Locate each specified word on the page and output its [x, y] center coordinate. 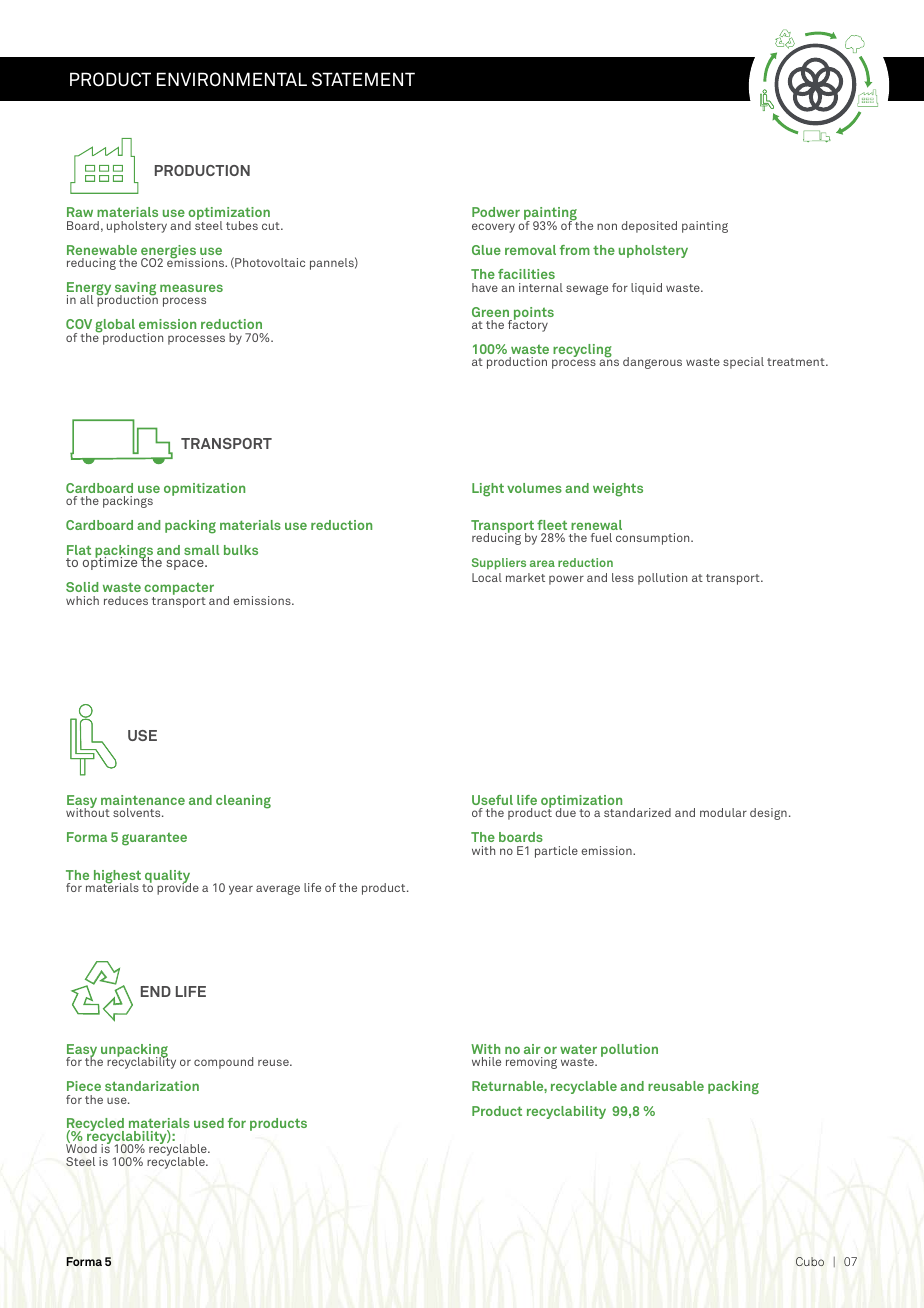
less [623, 577]
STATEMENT [363, 79]
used [209, 1123]
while [486, 1061]
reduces [126, 600]
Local [487, 577]
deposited [649, 227]
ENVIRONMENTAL [232, 79]
